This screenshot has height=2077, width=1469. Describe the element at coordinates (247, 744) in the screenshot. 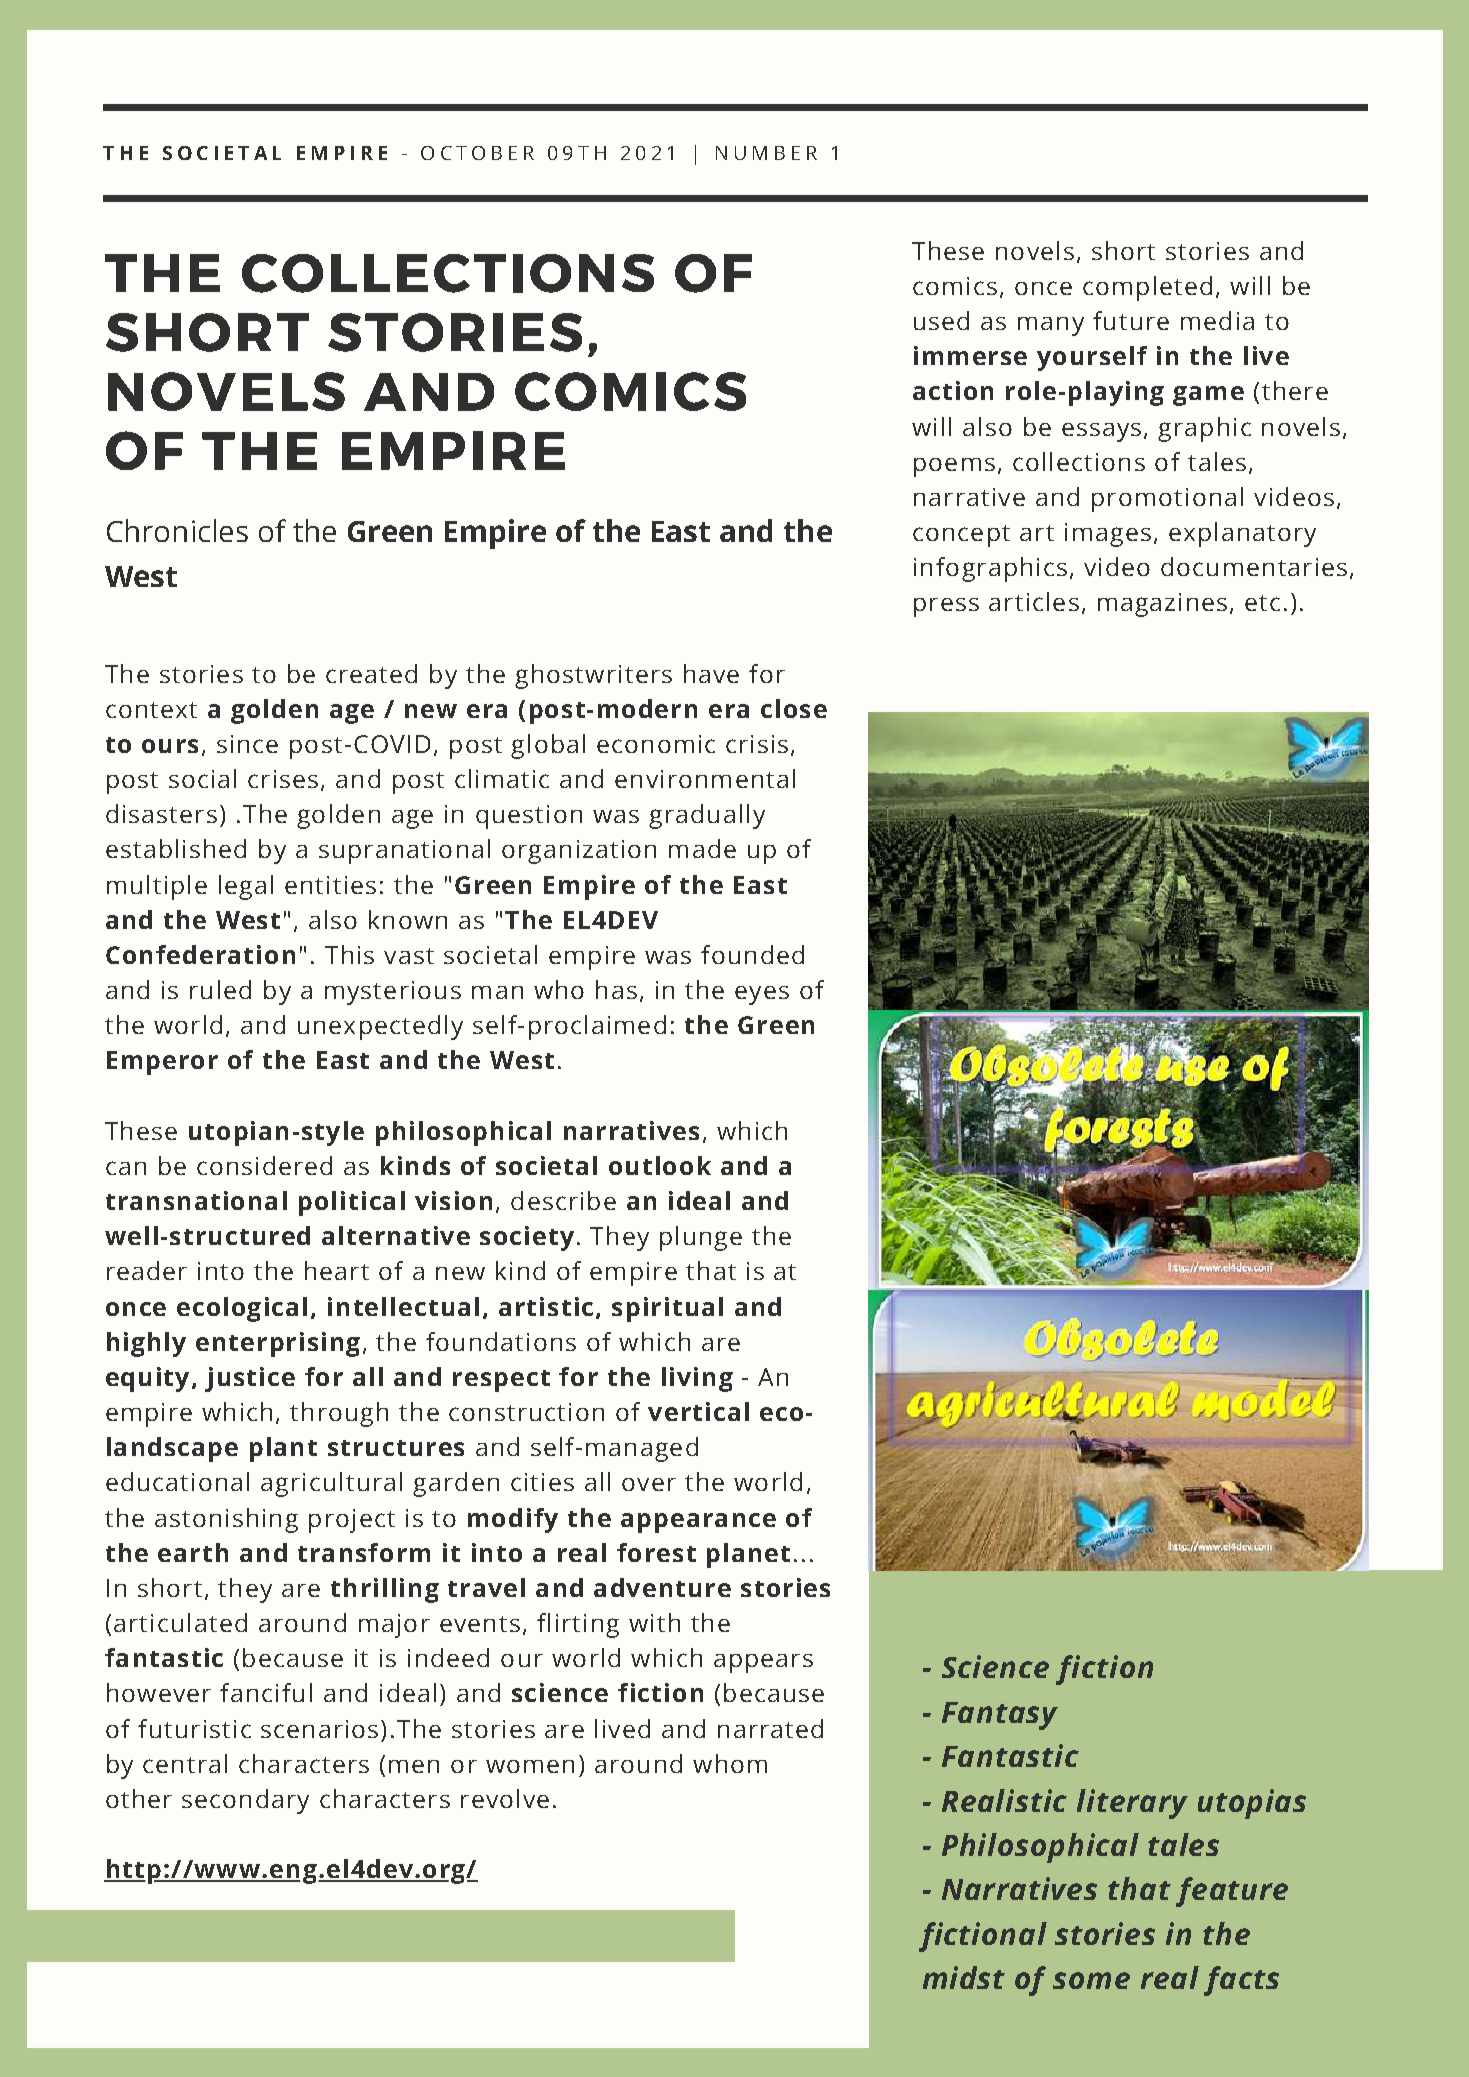

I see `since` at that location.
